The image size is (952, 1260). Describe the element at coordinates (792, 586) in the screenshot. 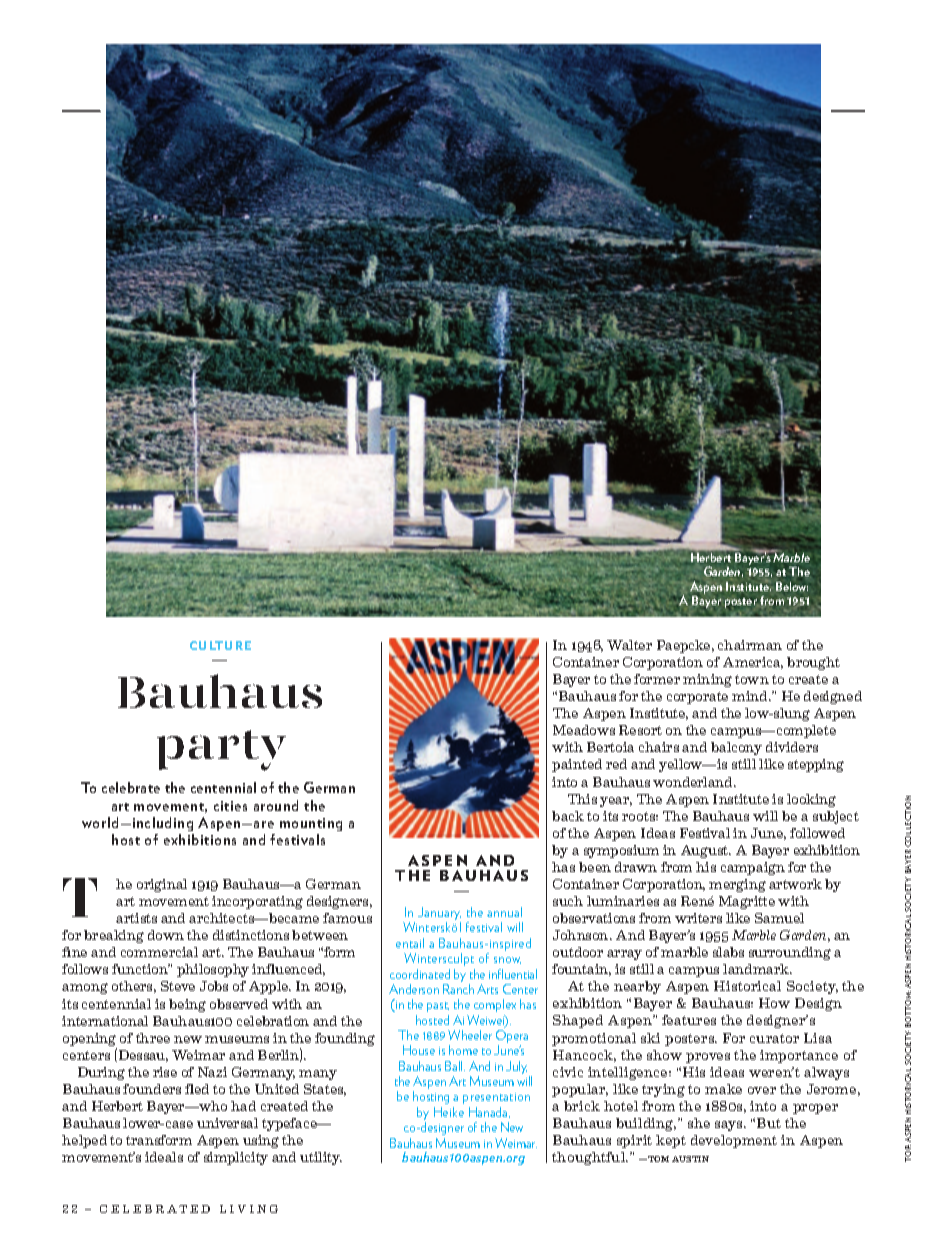

I see `Below` at that location.
